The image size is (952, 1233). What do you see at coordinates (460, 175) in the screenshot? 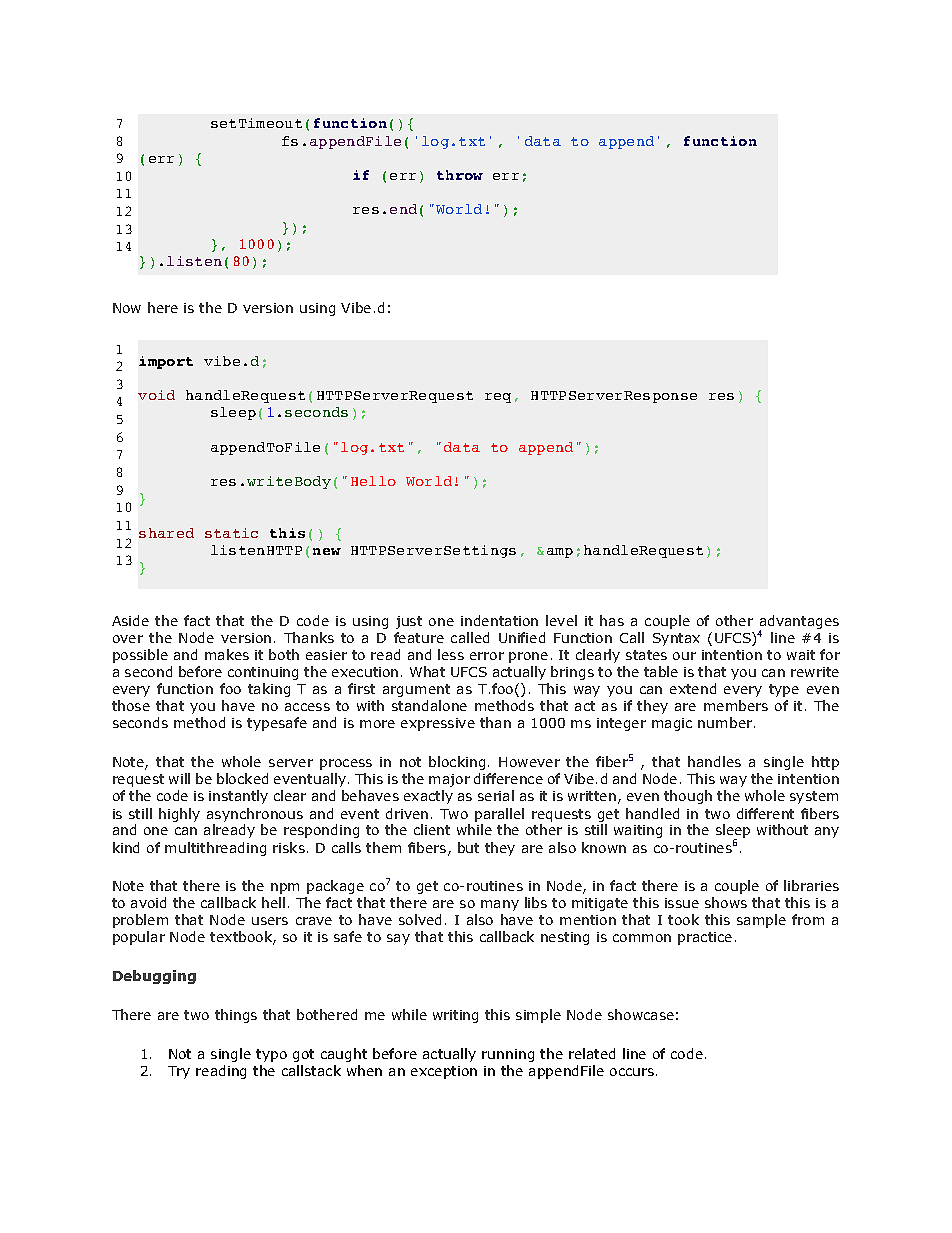
I see `throw` at bounding box center [460, 175].
